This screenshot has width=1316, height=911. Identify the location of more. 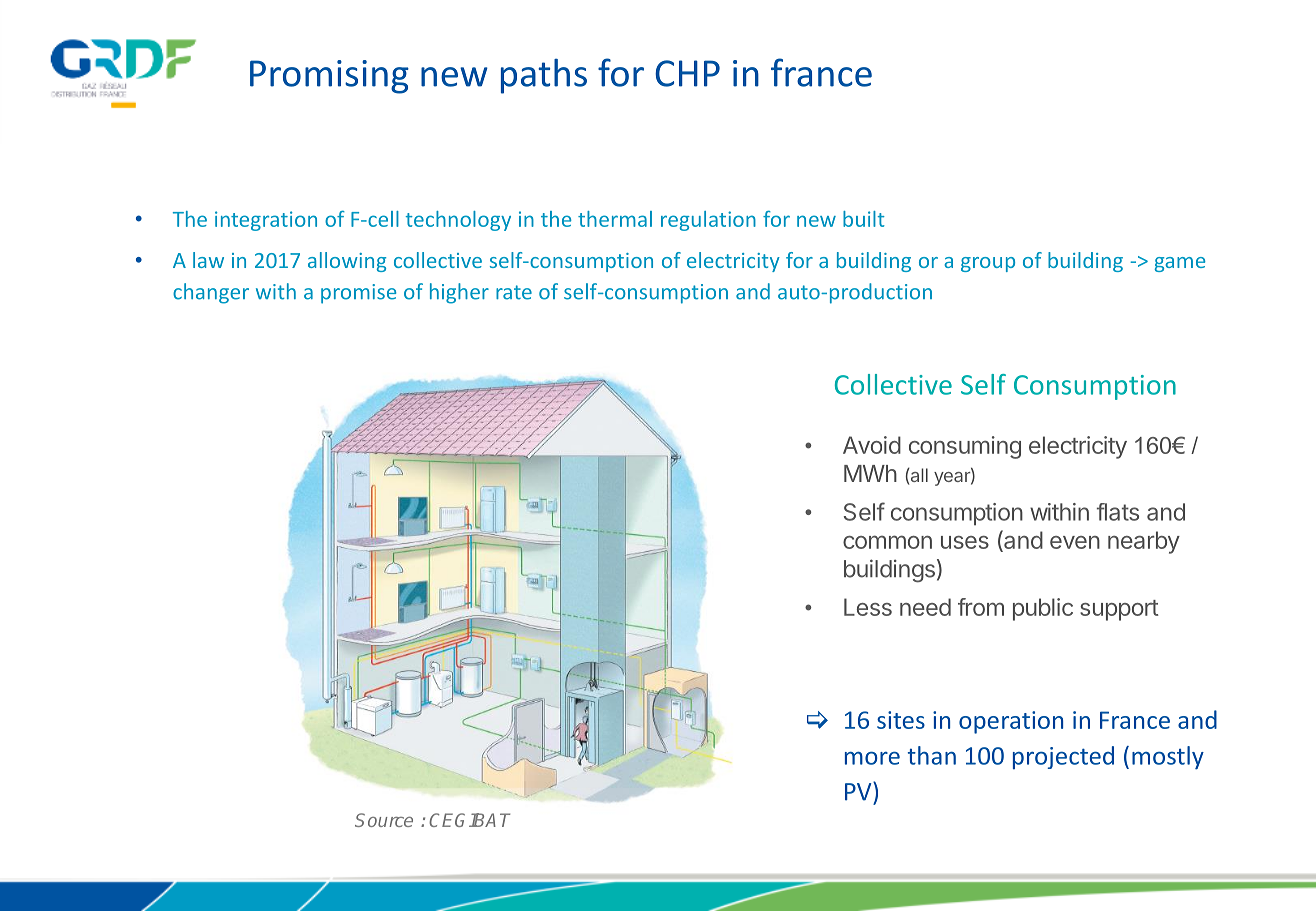
(872, 758).
